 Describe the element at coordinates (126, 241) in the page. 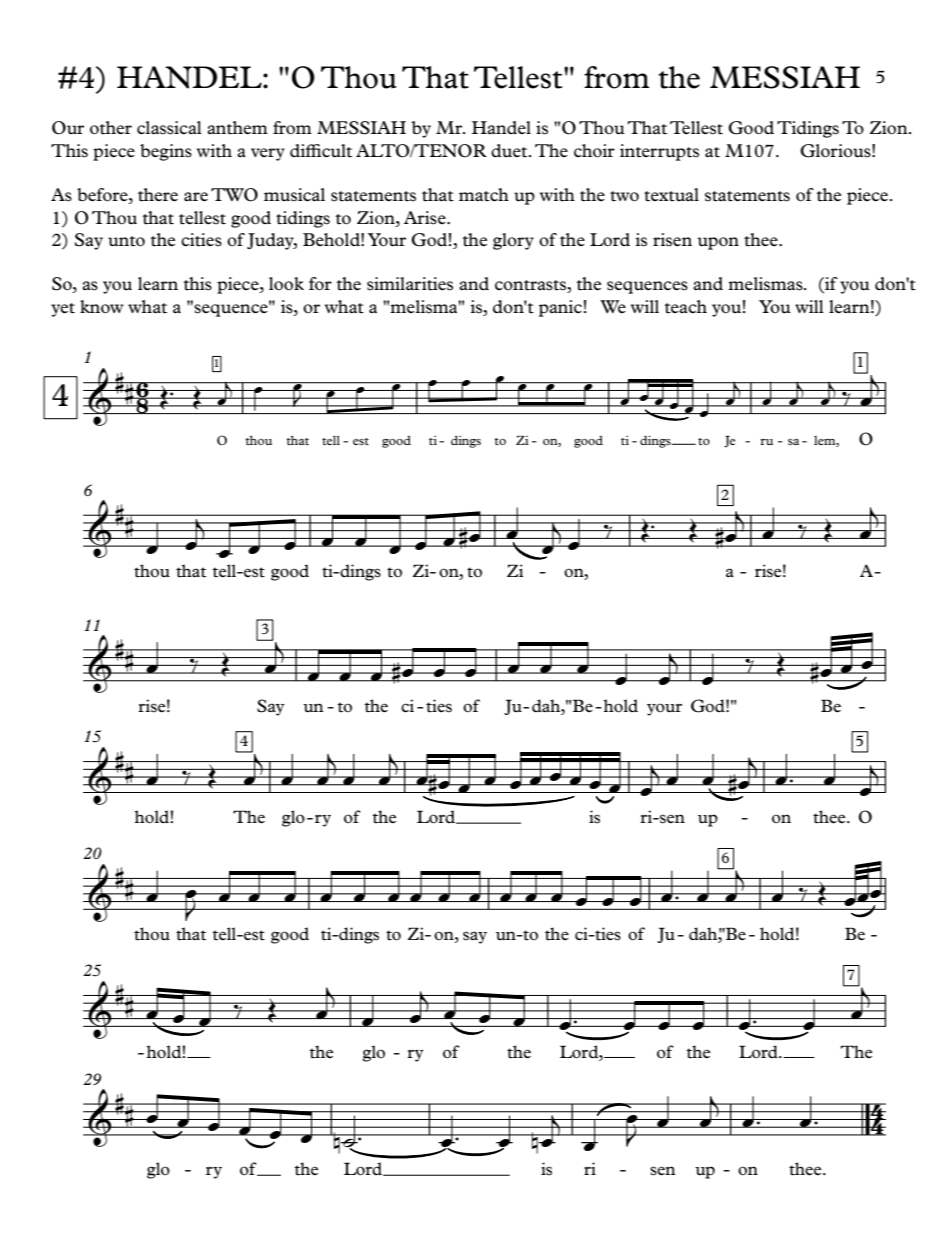

I see `unto` at that location.
